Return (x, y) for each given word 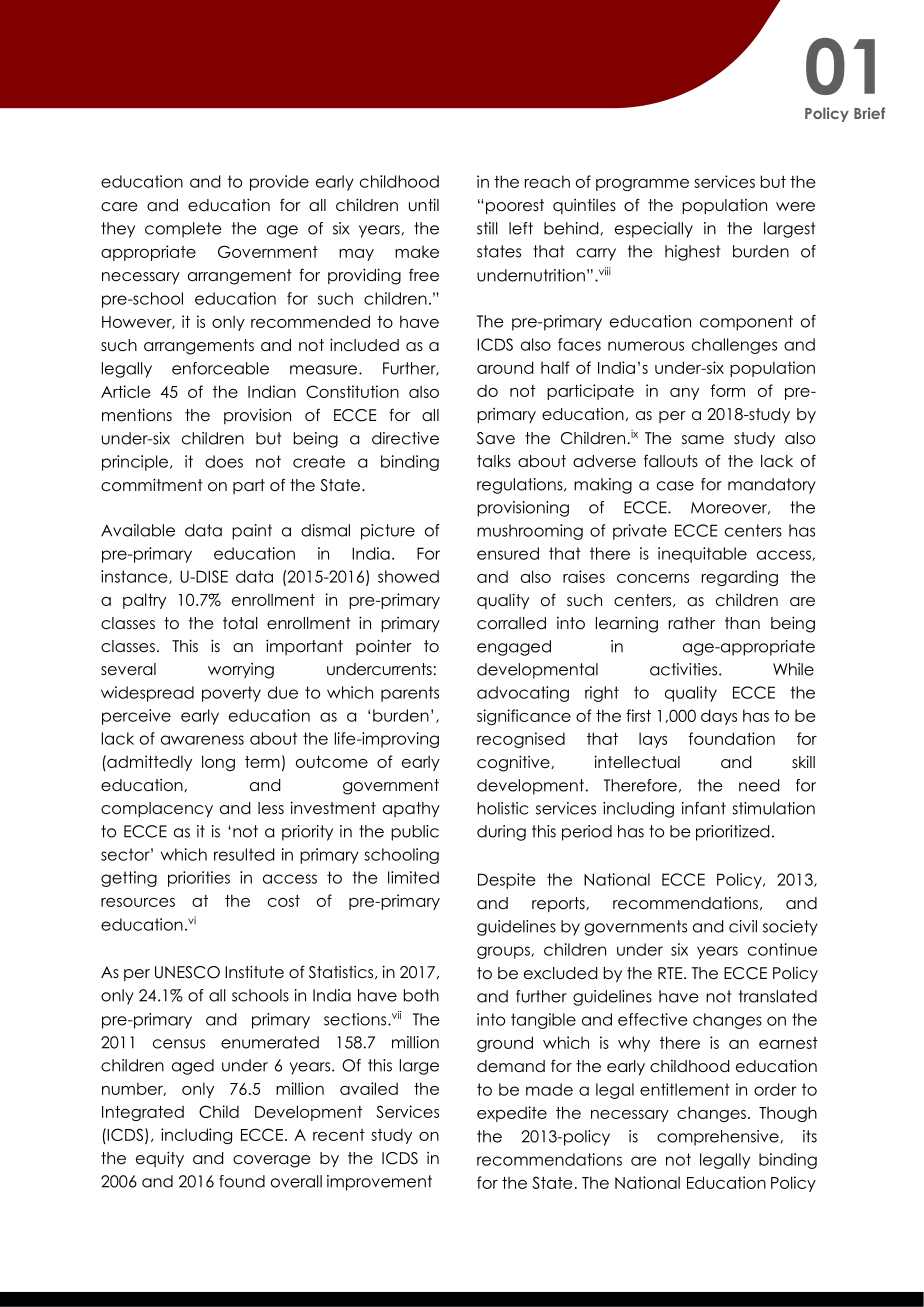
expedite (512, 1114)
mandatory (772, 486)
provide (279, 183)
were (795, 207)
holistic (502, 808)
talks (494, 461)
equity (160, 1159)
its (810, 1136)
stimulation (773, 808)
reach (547, 181)
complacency (157, 809)
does (224, 461)
